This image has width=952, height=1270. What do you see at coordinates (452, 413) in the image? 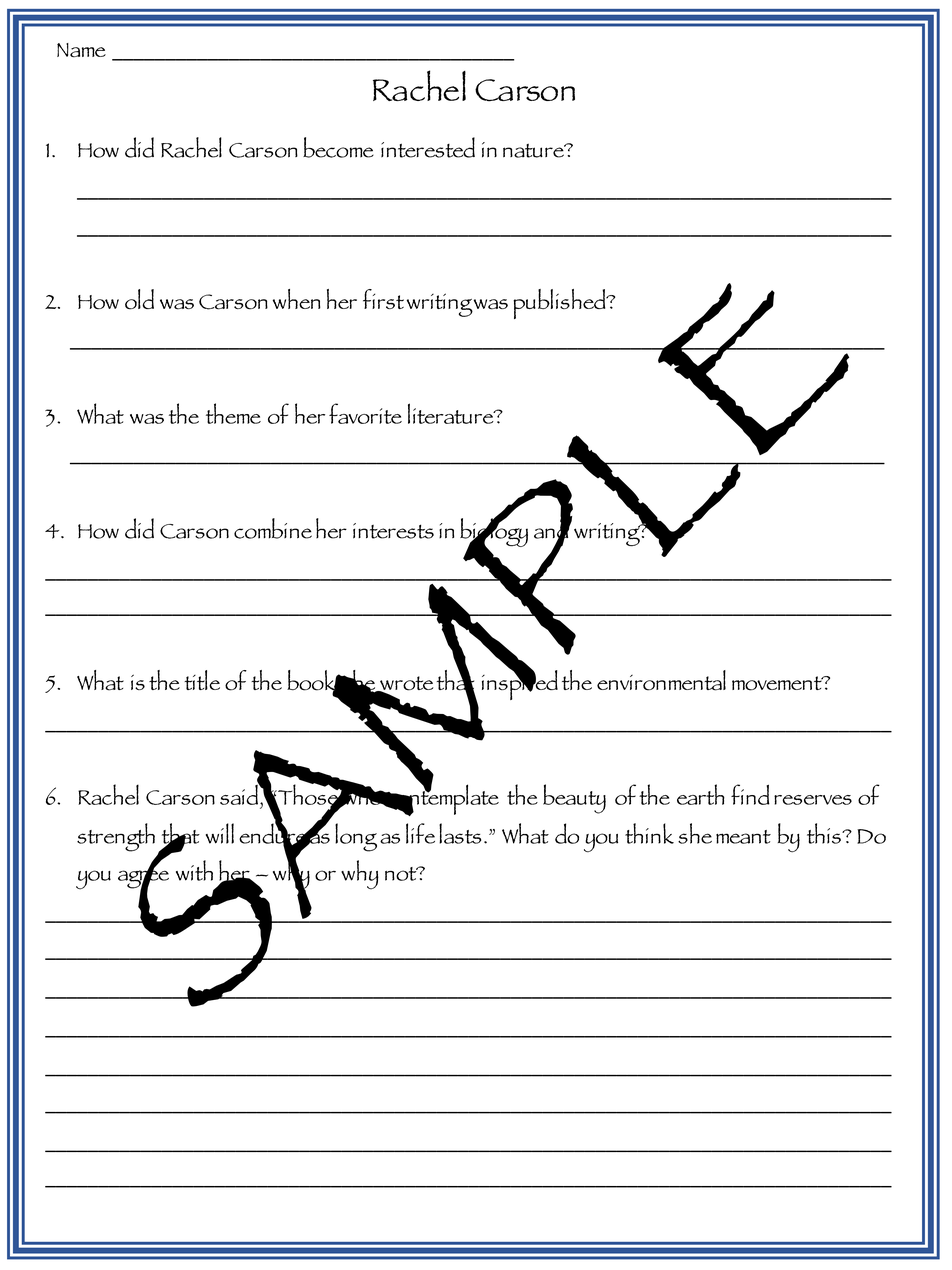
I see `literature` at bounding box center [452, 413].
